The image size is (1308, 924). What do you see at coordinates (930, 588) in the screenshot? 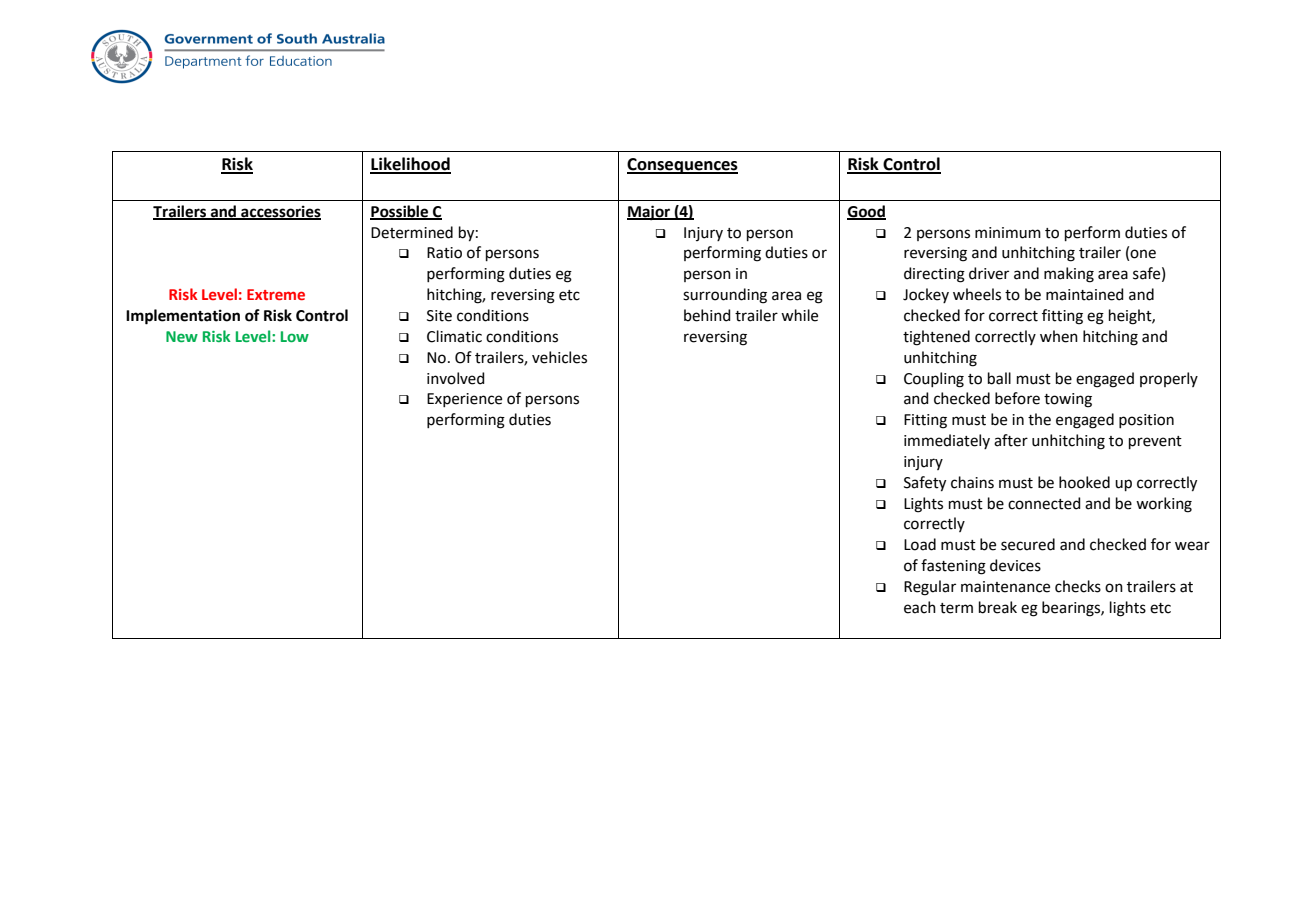
I see `Regular` at bounding box center [930, 588].
